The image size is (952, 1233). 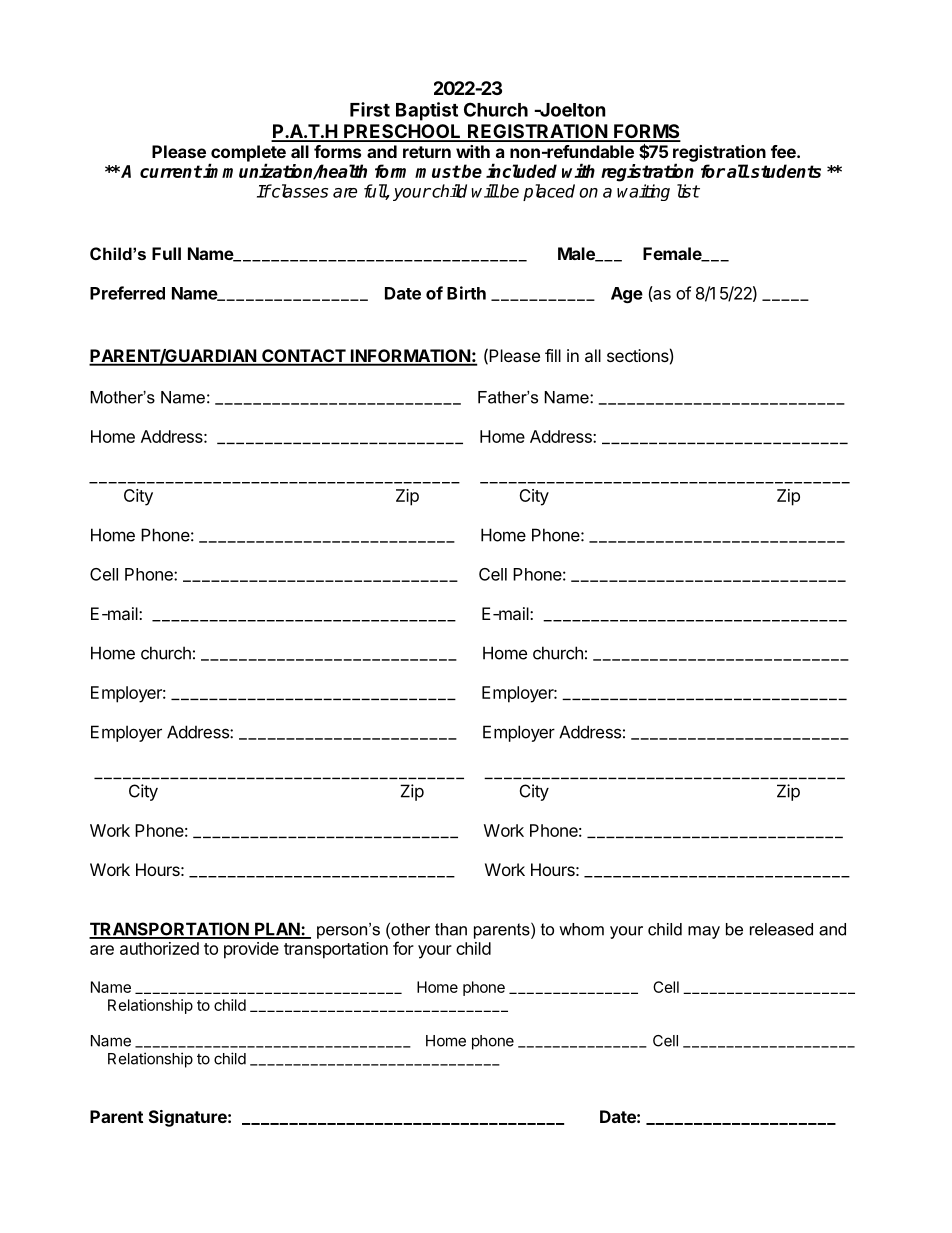 What do you see at coordinates (427, 152) in the page?
I see `return` at bounding box center [427, 152].
